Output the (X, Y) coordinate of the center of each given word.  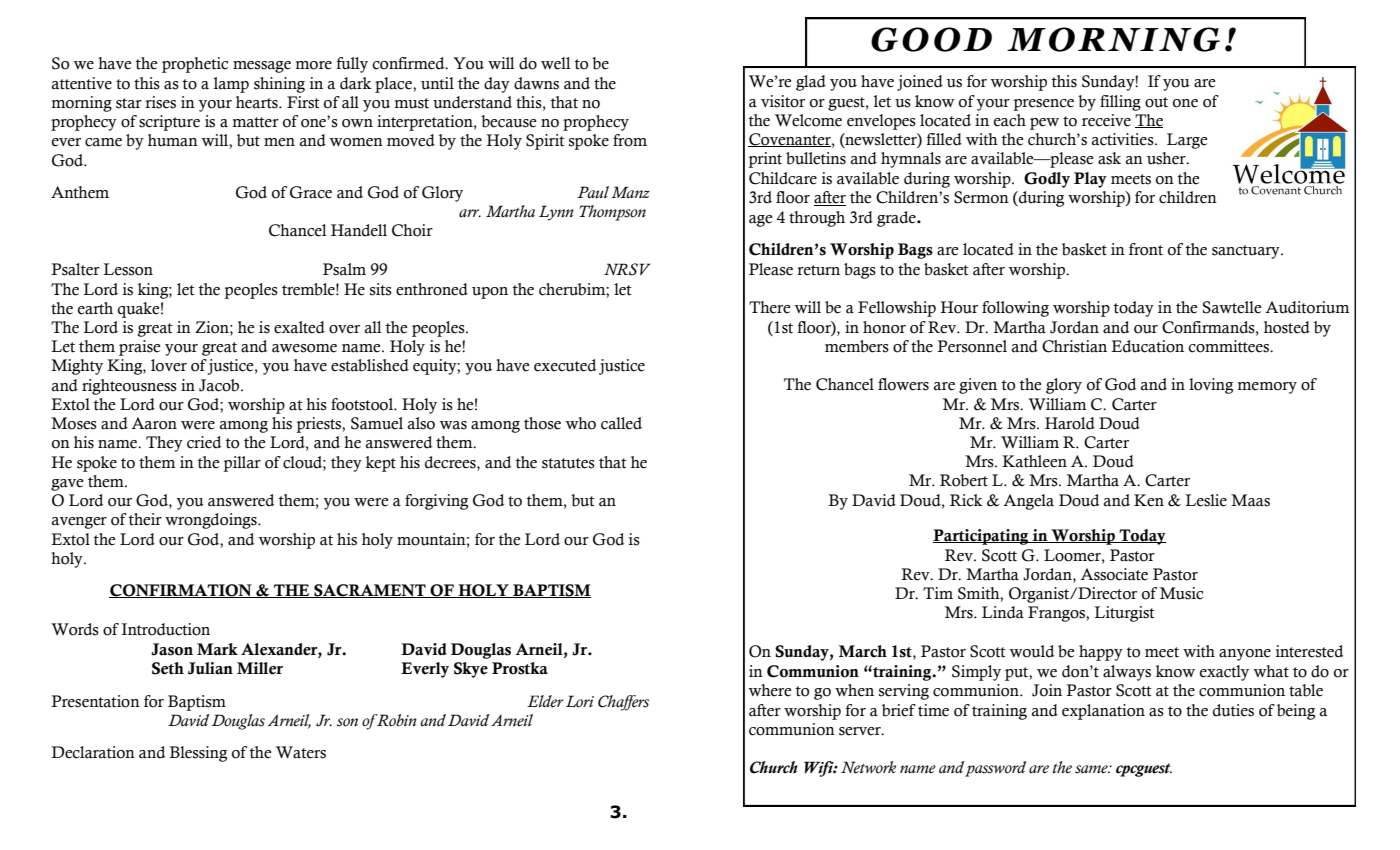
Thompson (612, 213)
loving (1211, 386)
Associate (1114, 574)
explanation (1103, 712)
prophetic (195, 65)
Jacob (220, 385)
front (1146, 249)
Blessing (198, 754)
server (861, 731)
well (556, 63)
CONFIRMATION (181, 591)
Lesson (128, 269)
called (621, 423)
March (863, 651)
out (1156, 102)
